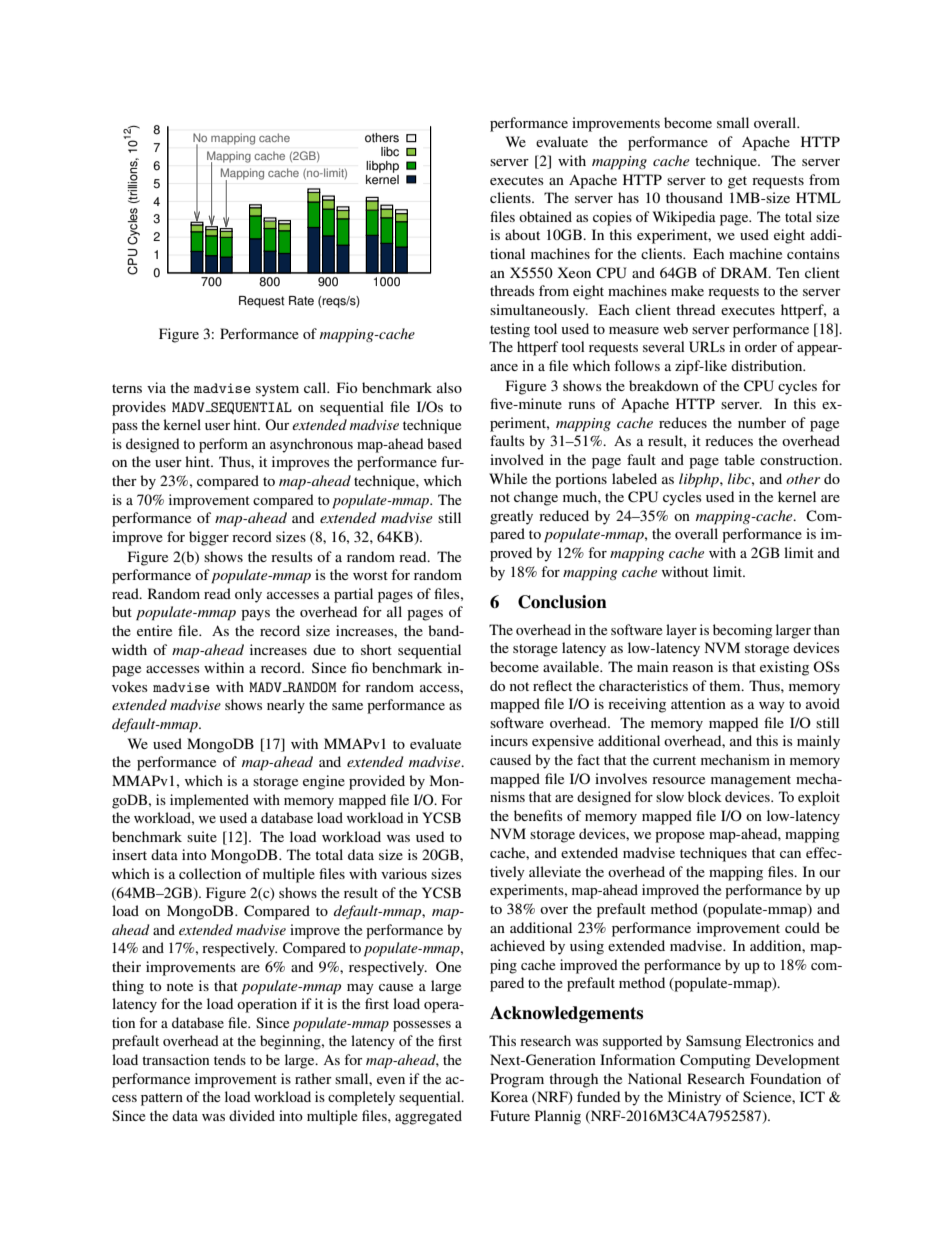 This page has height=1233, width=952. Describe the element at coordinates (522, 234) in the page. I see `about` at that location.
